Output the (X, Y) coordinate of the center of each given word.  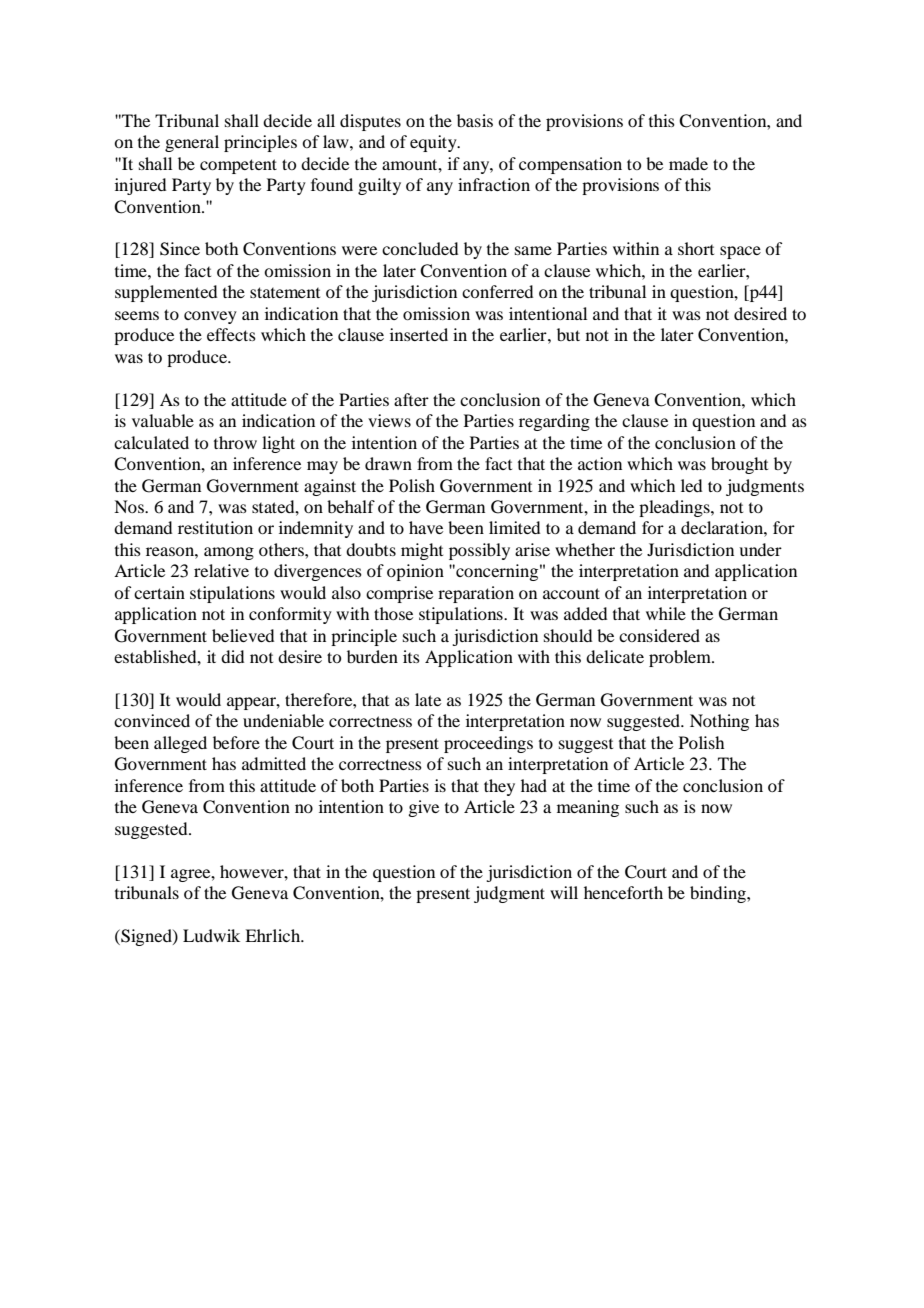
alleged (180, 744)
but (568, 334)
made (688, 163)
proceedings (488, 744)
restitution (215, 527)
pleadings (675, 508)
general (192, 143)
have (426, 527)
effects (231, 334)
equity (434, 143)
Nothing (719, 722)
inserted (419, 334)
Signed (146, 937)
